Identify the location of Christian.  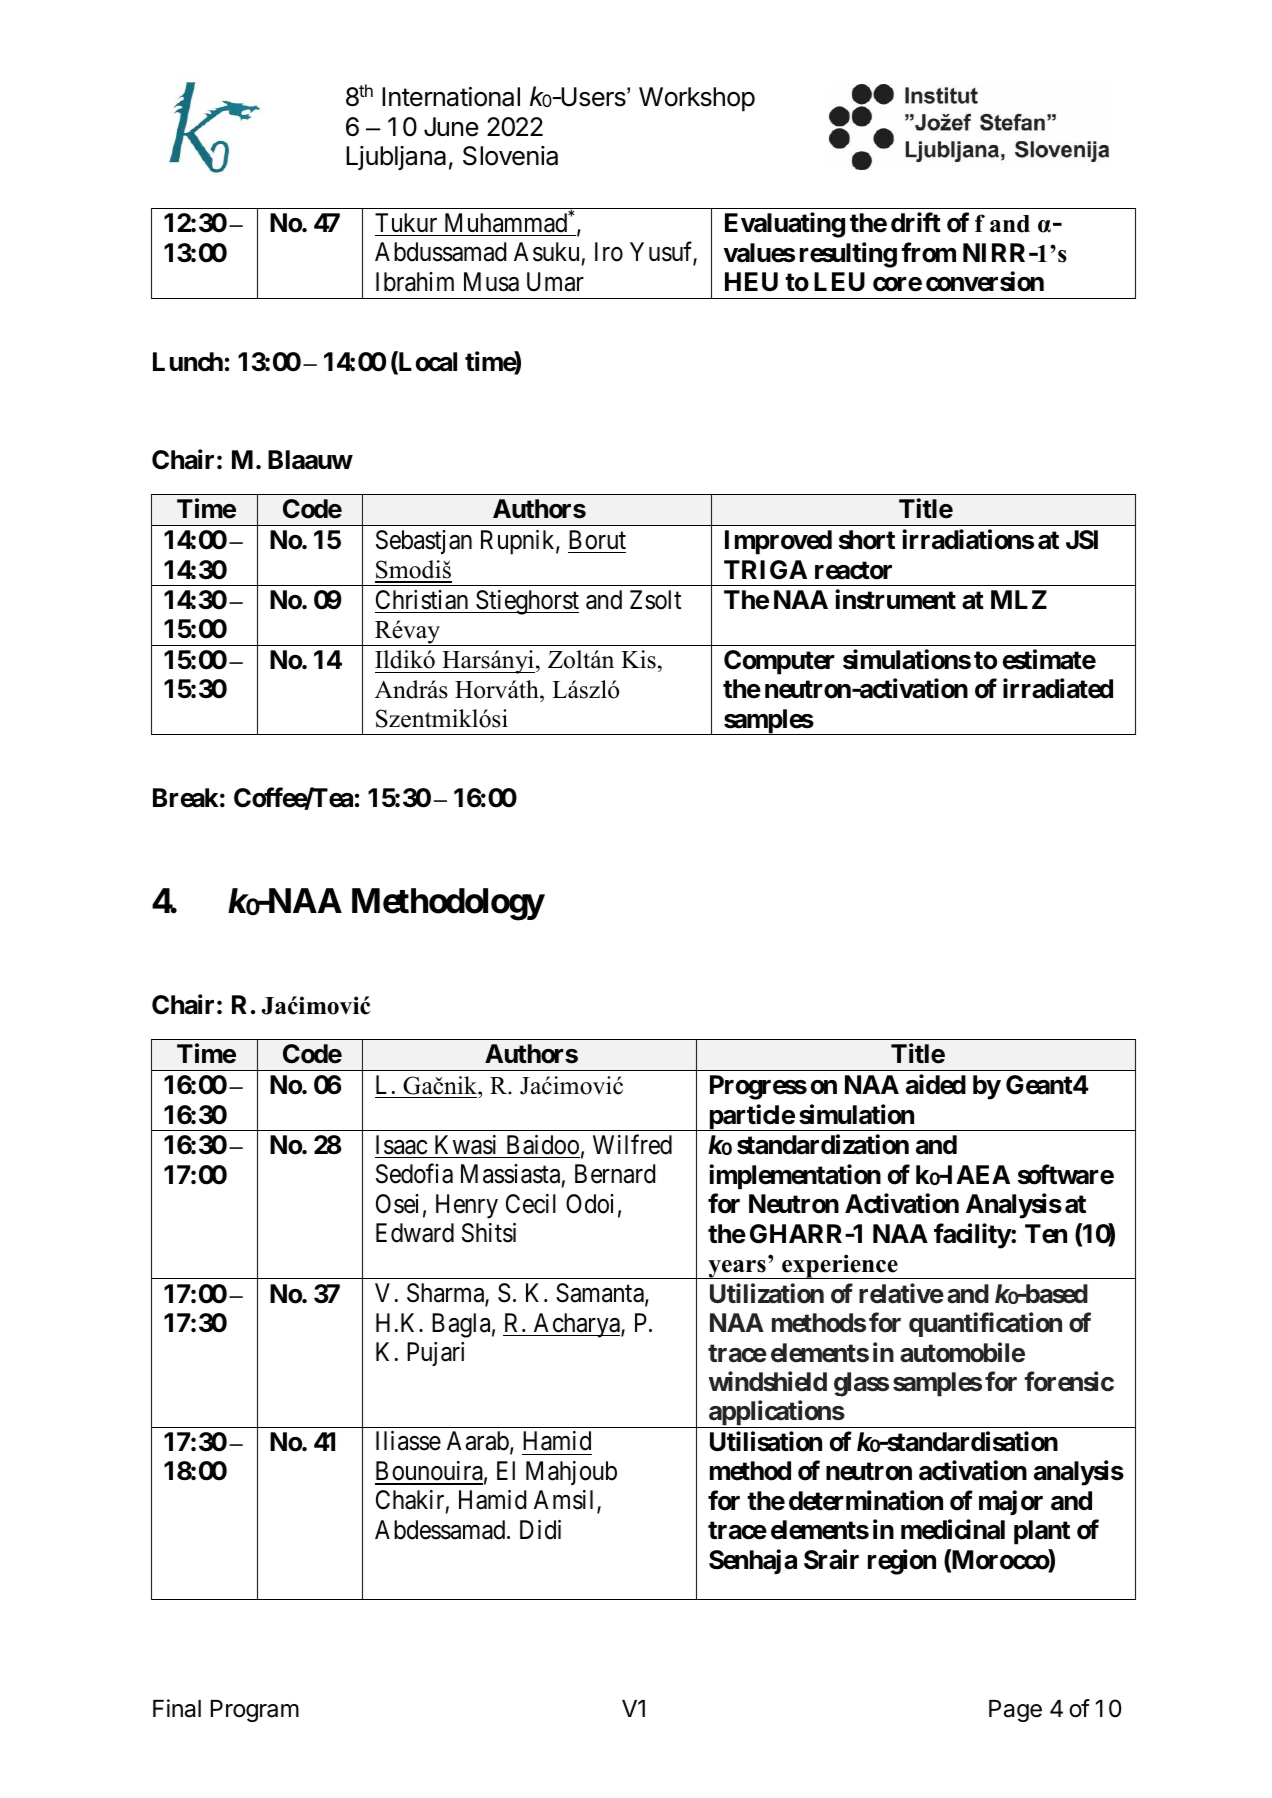
(422, 600).
